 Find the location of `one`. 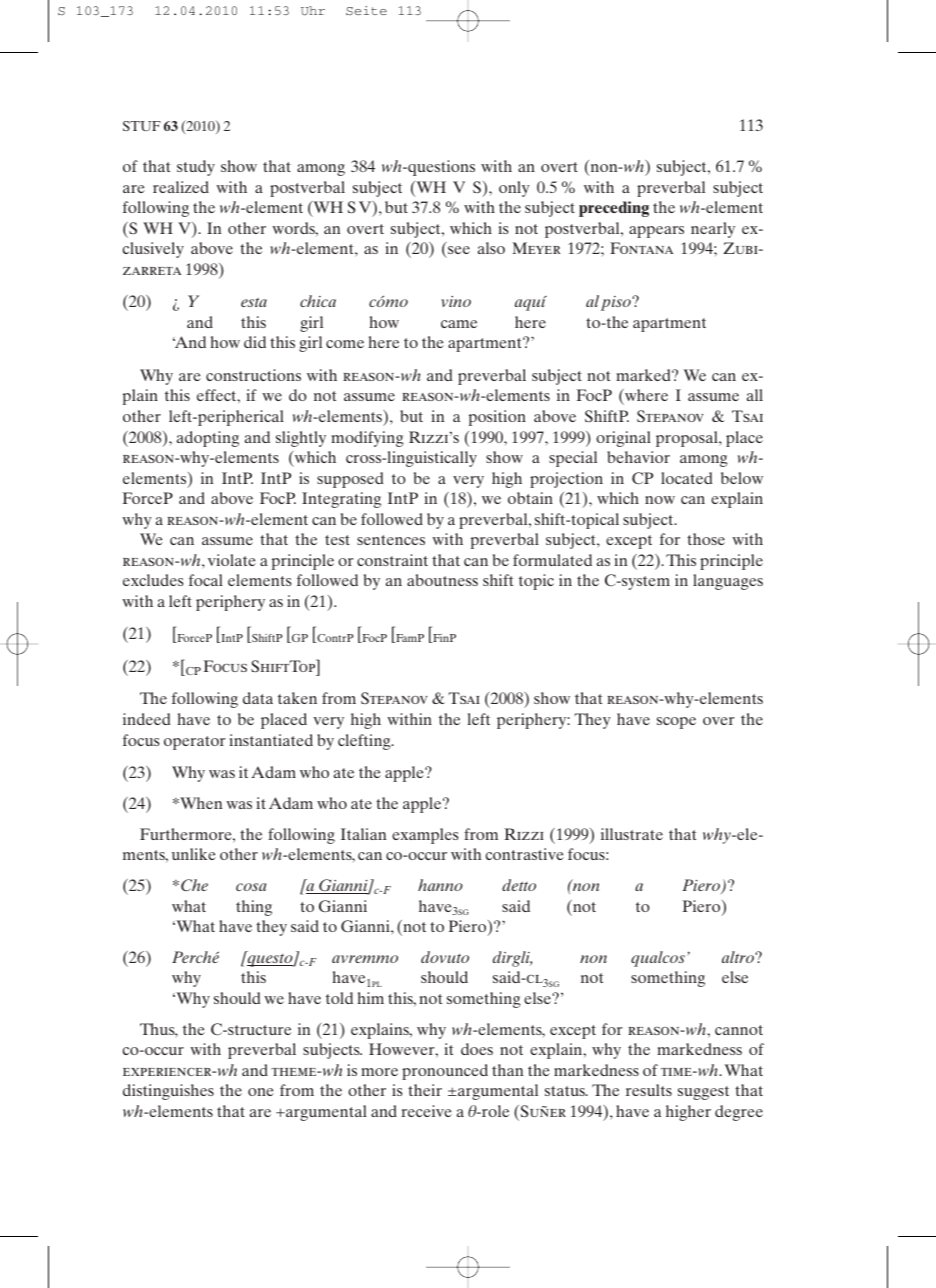

one is located at coordinates (261, 1092).
